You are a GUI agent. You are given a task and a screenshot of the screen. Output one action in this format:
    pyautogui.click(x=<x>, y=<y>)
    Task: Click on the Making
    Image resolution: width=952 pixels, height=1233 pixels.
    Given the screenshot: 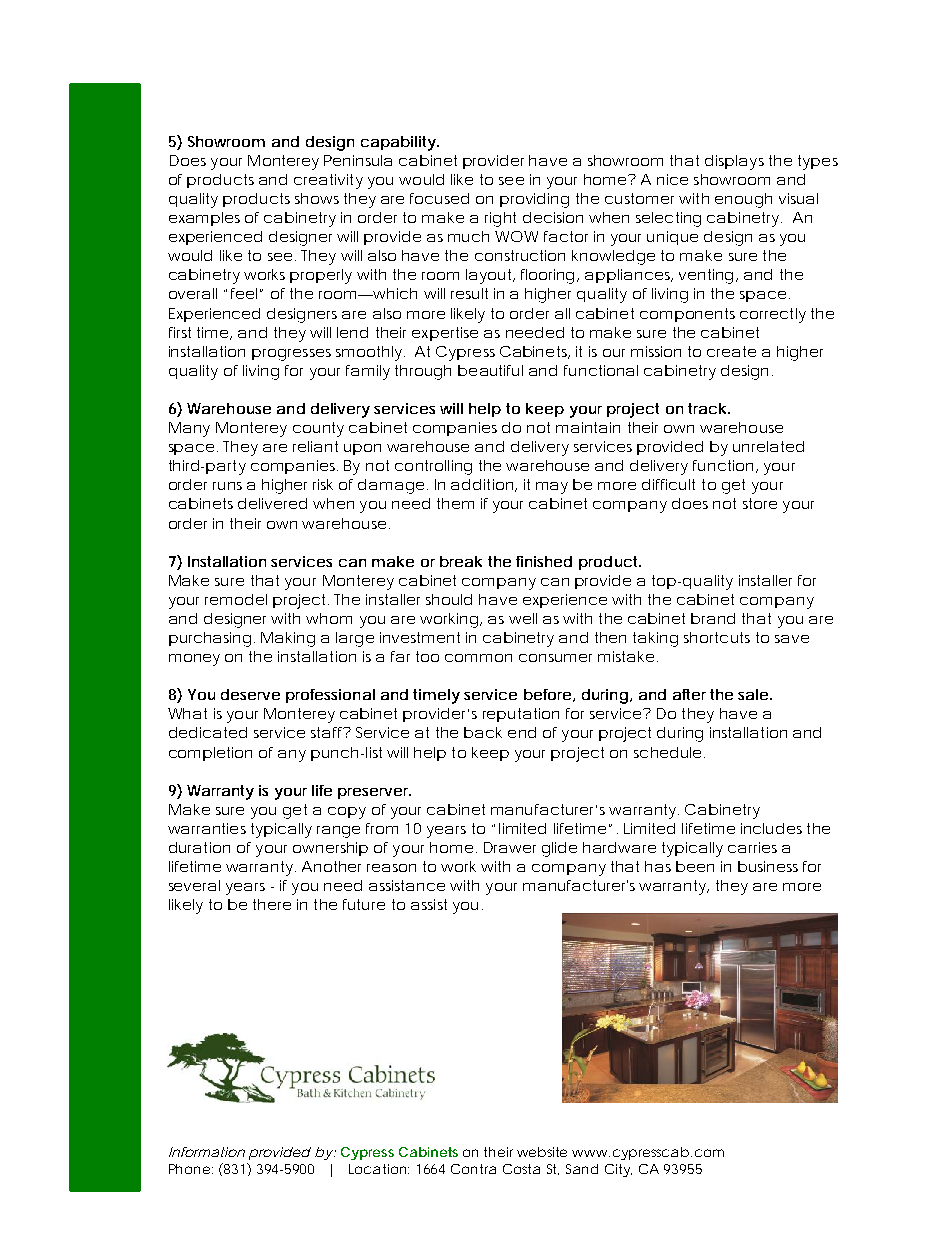 What is the action you would take?
    pyautogui.click(x=288, y=639)
